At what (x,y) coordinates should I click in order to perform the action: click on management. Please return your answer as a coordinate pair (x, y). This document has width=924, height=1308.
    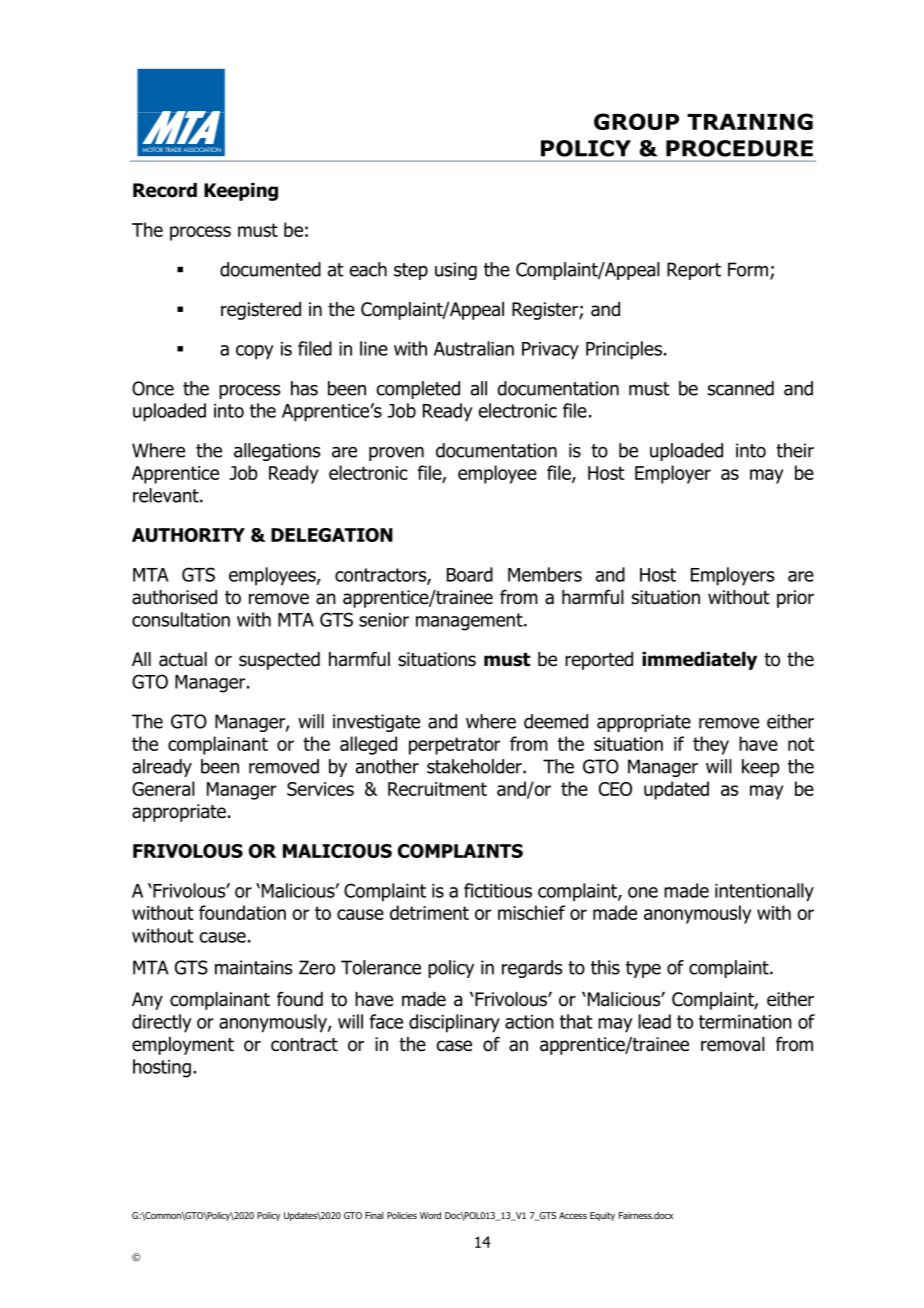
    Looking at the image, I should click on (470, 622).
